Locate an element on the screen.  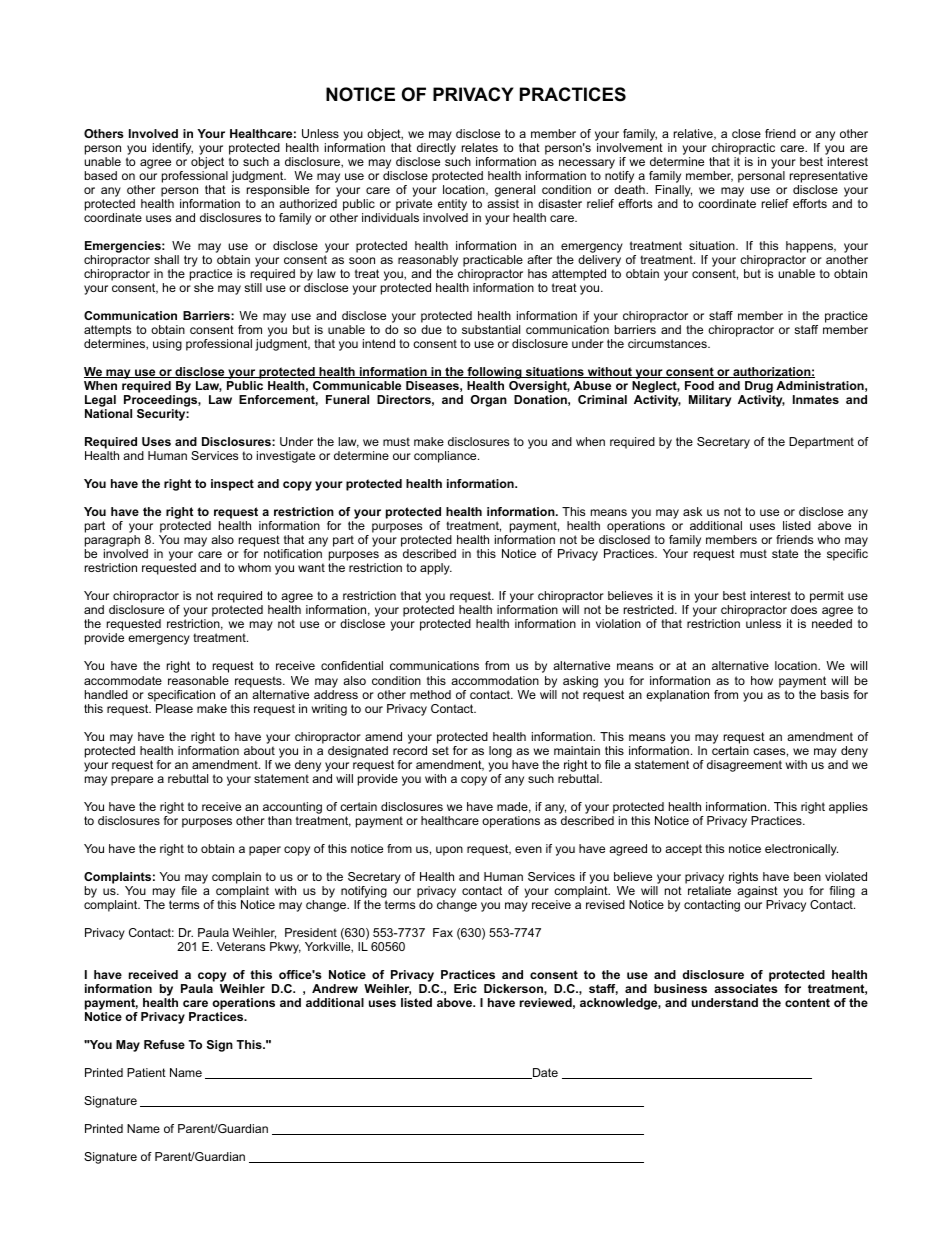
Military is located at coordinates (710, 401).
